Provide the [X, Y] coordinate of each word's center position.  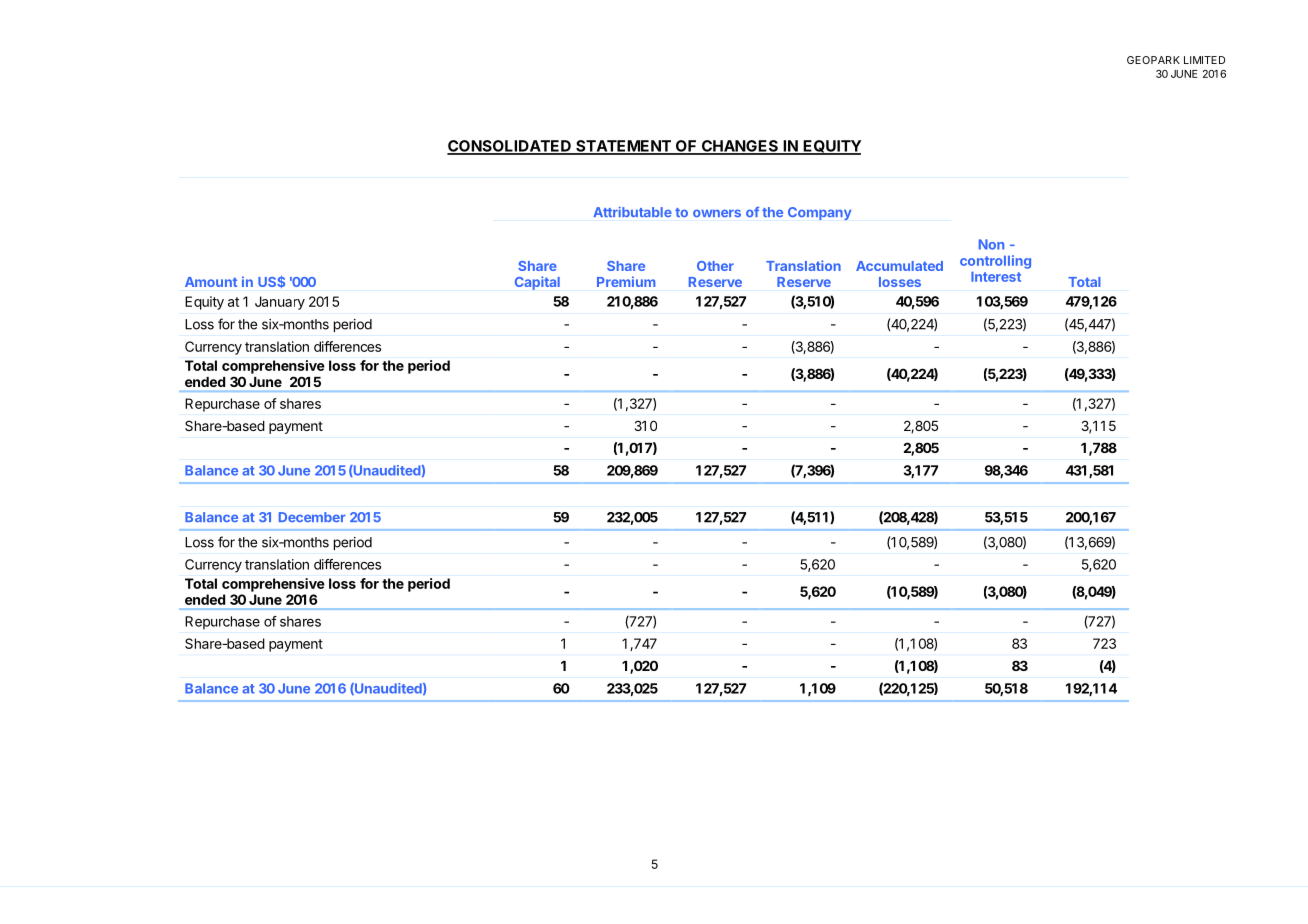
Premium [626, 281]
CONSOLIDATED [510, 147]
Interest [996, 277]
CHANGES [739, 147]
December [312, 517]
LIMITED [1204, 60]
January [280, 303]
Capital [537, 283]
